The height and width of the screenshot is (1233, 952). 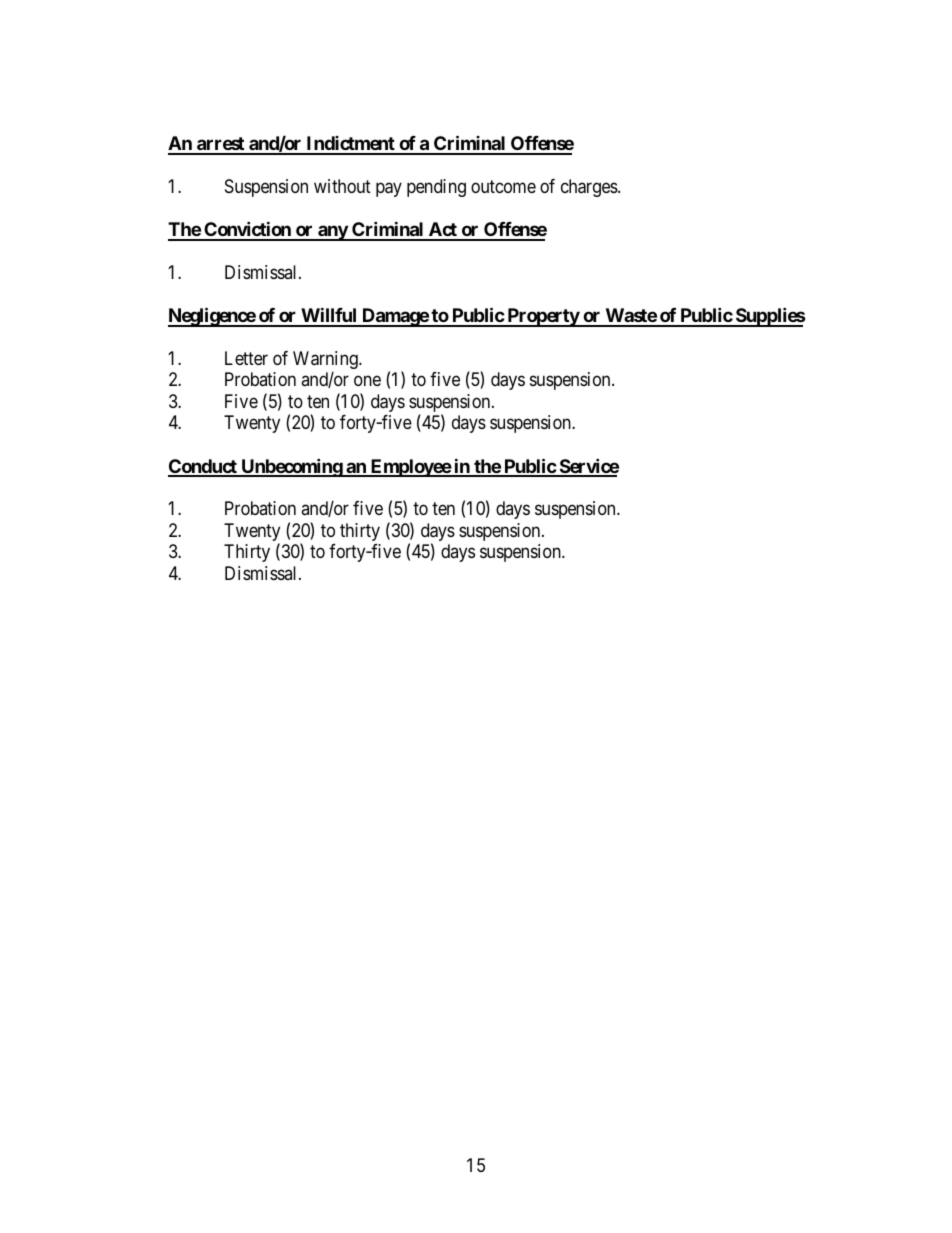 I want to click on Warning, so click(x=326, y=360).
